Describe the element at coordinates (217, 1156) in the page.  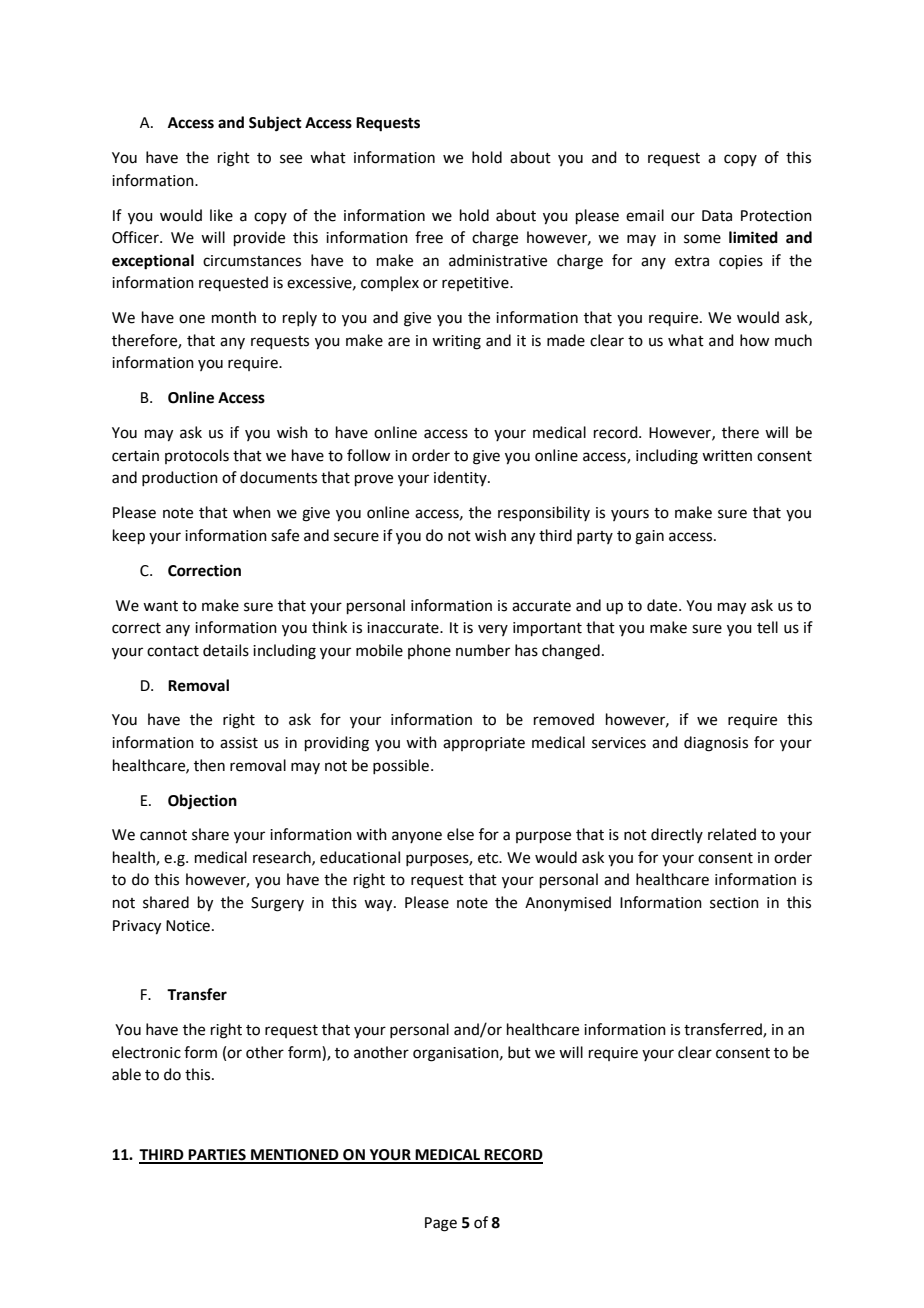
I see `PARTIES` at that location.
